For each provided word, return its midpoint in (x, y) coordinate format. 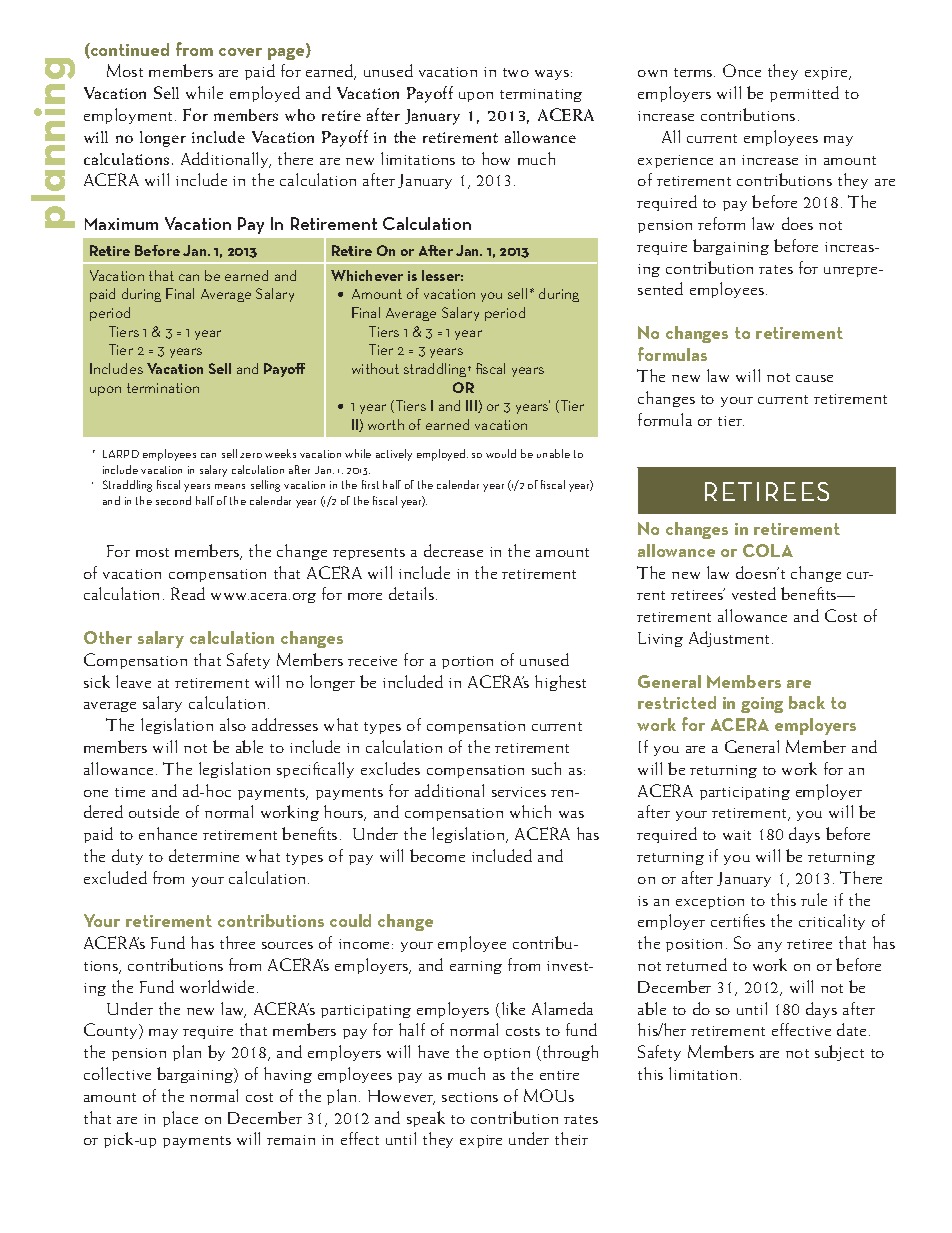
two (516, 72)
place (180, 1119)
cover (240, 52)
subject (839, 1053)
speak (426, 1119)
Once (742, 70)
